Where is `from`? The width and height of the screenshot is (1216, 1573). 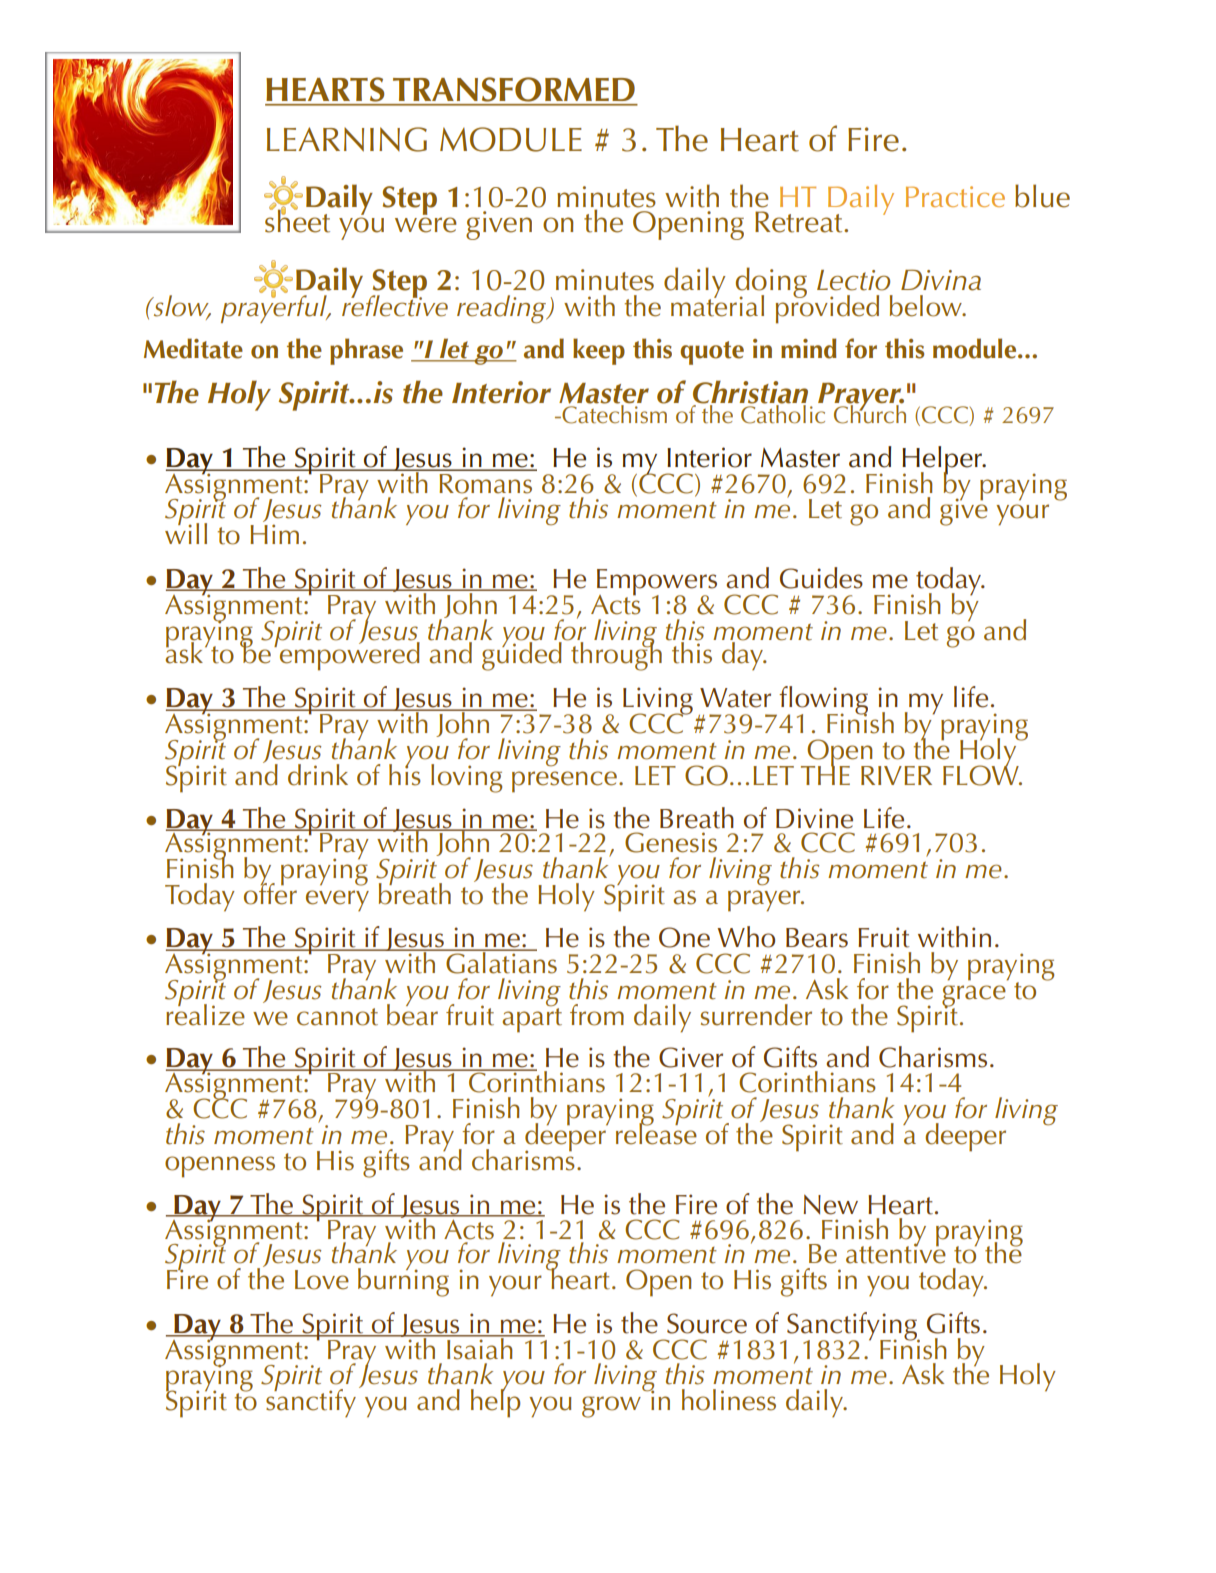 from is located at coordinates (597, 1015).
